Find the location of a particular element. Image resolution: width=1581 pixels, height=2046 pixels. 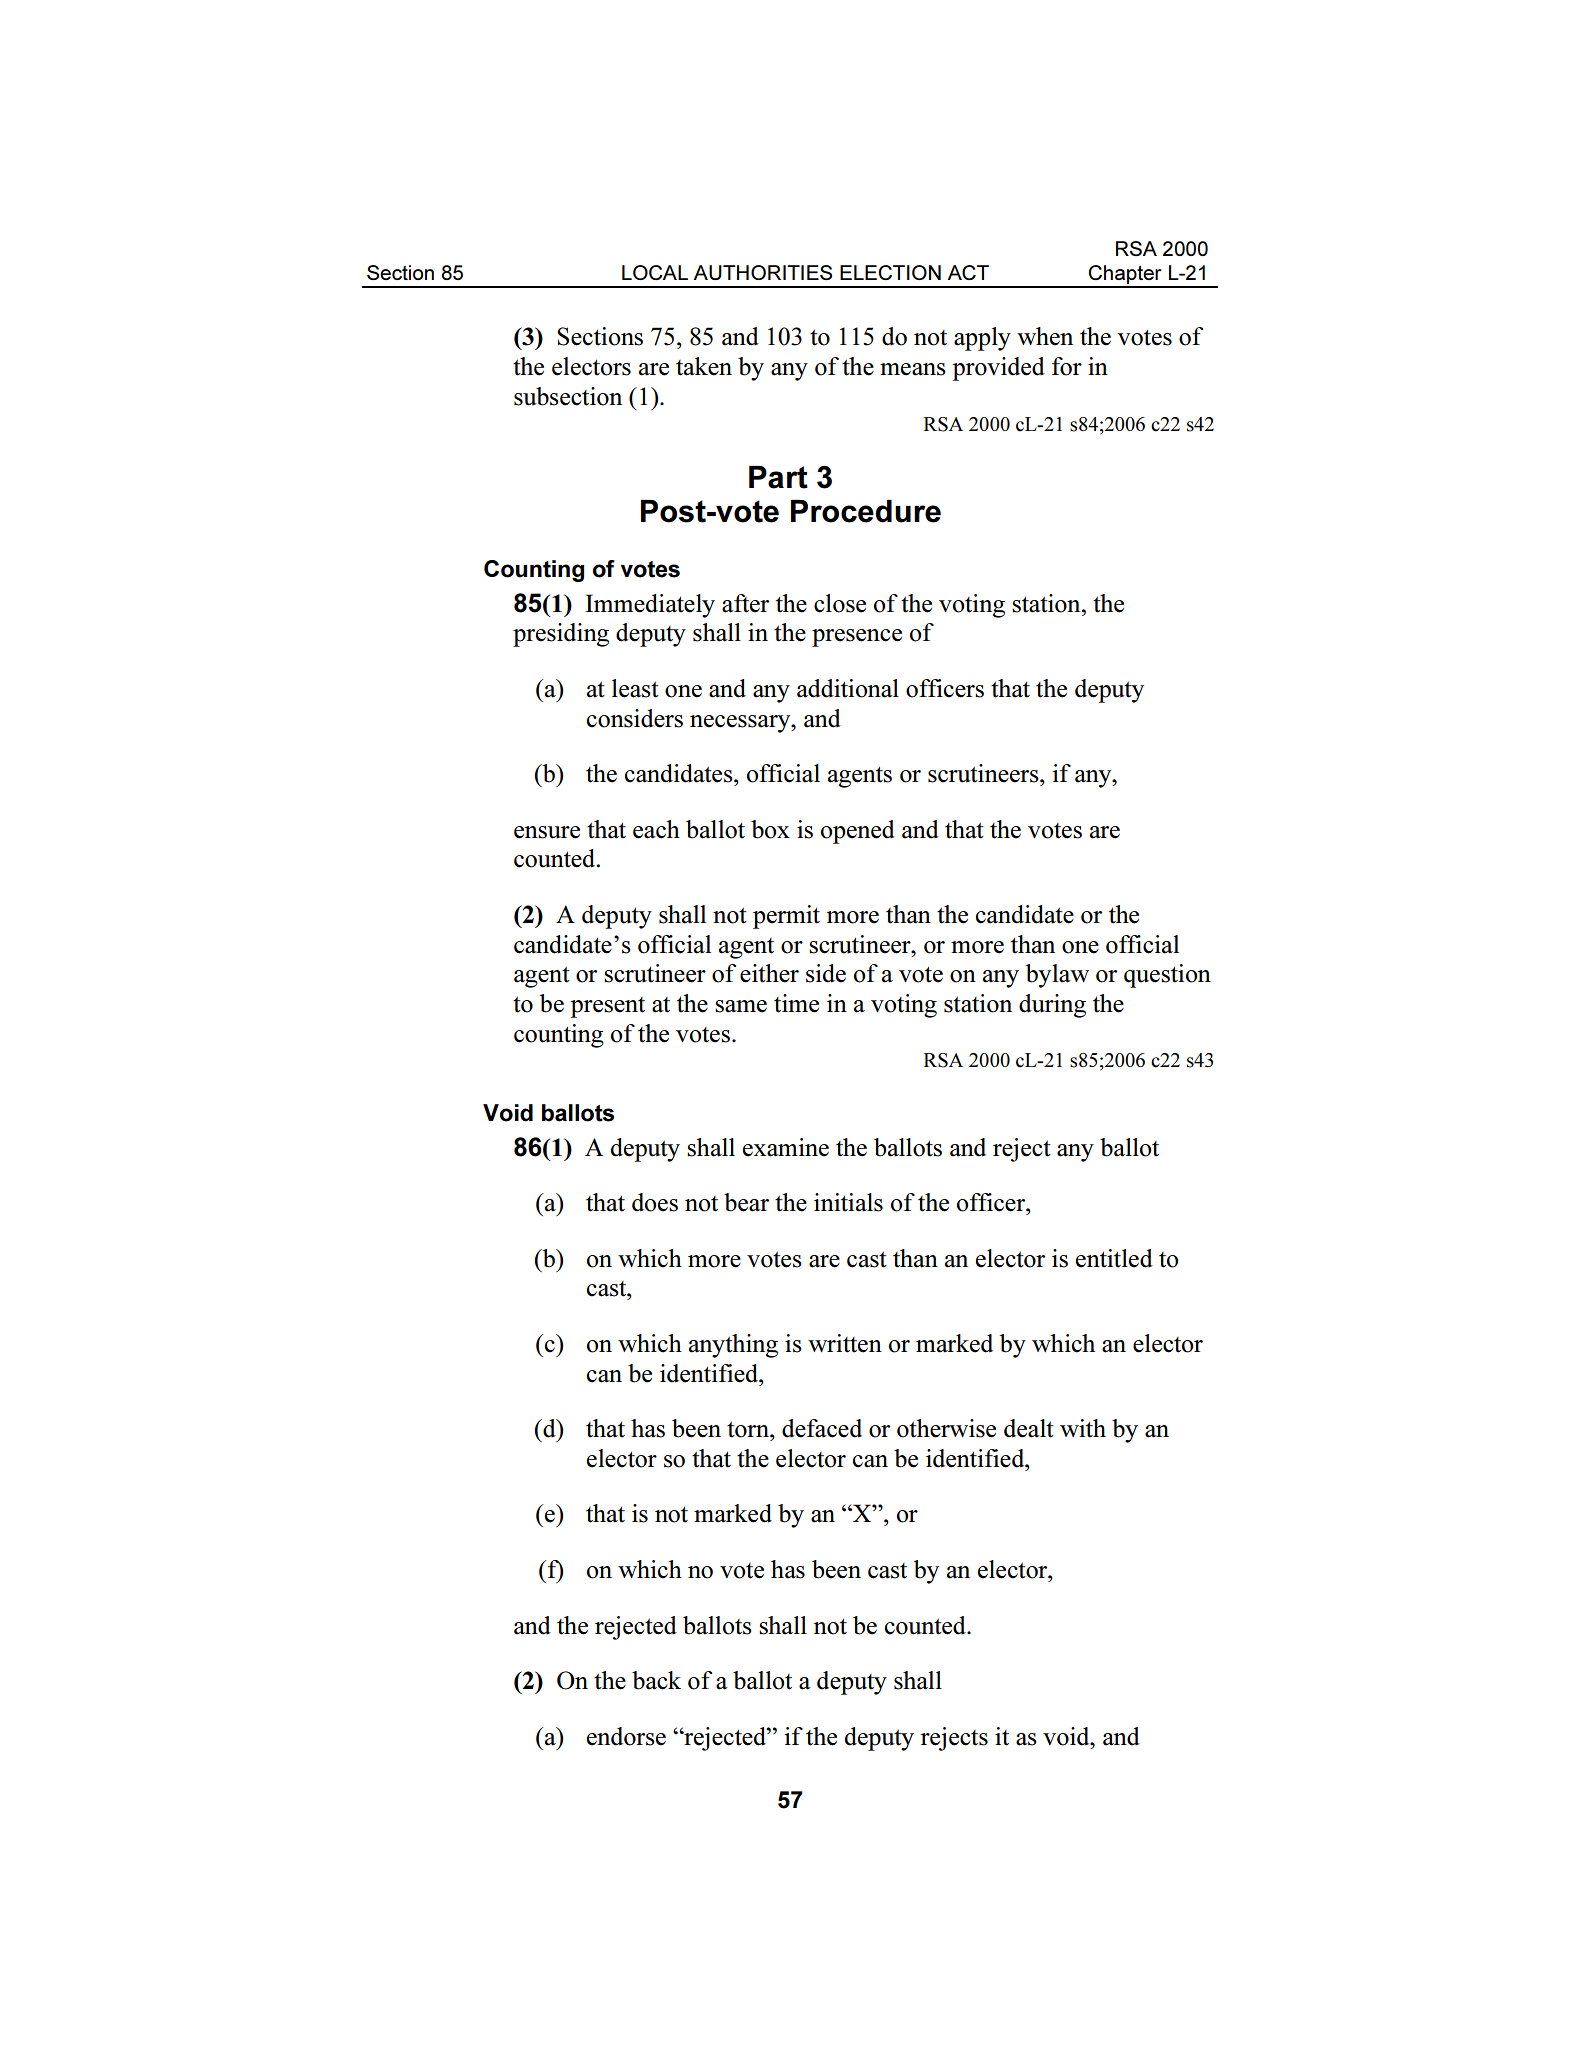

time is located at coordinates (796, 1003).
